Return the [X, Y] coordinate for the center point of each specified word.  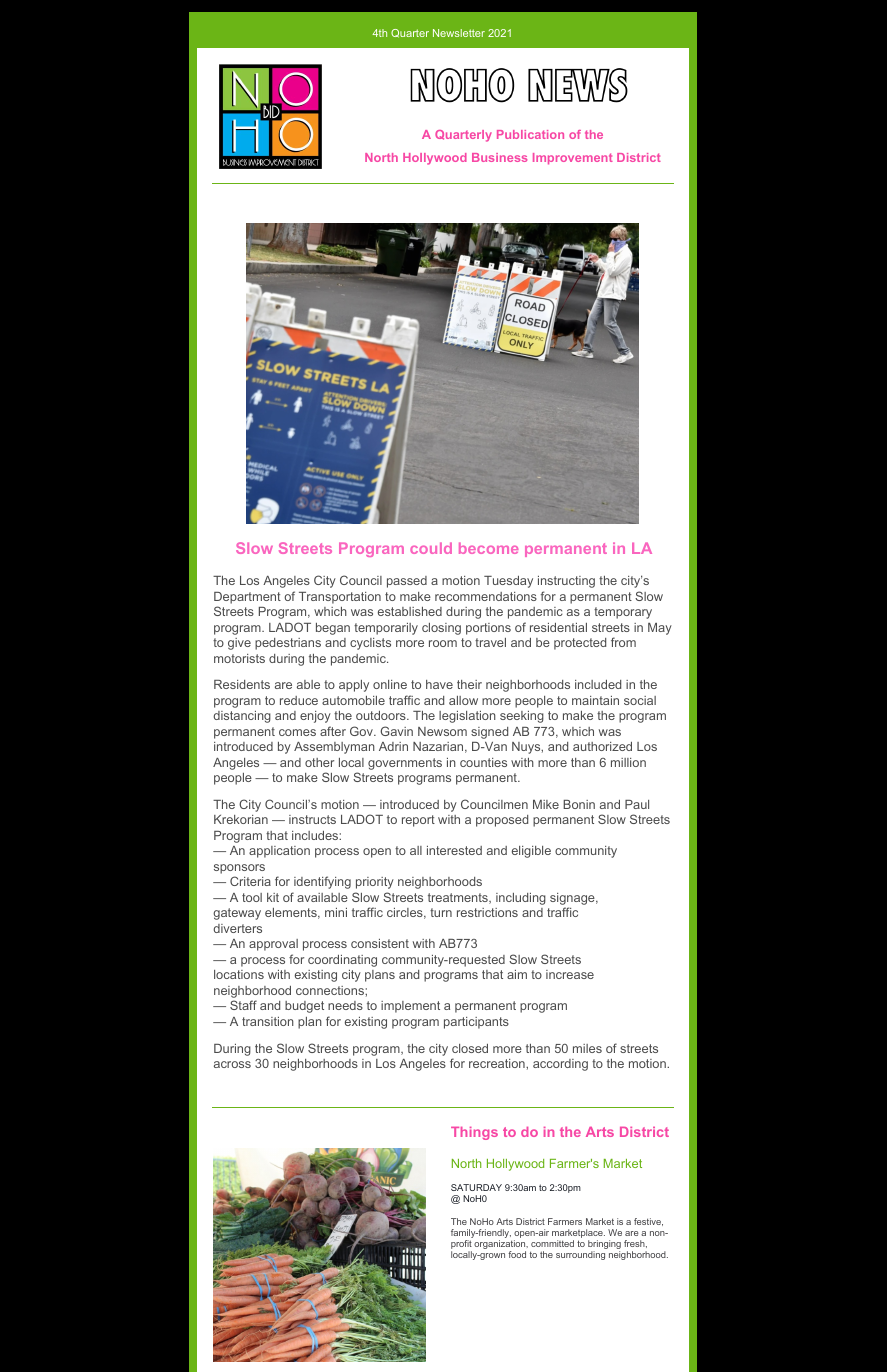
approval [273, 945]
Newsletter [459, 33]
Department [247, 598]
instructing [566, 582]
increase [570, 974]
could [431, 548]
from [623, 642]
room [443, 643]
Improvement [573, 159]
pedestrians [288, 644]
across [232, 1064]
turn [441, 912]
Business [499, 157]
